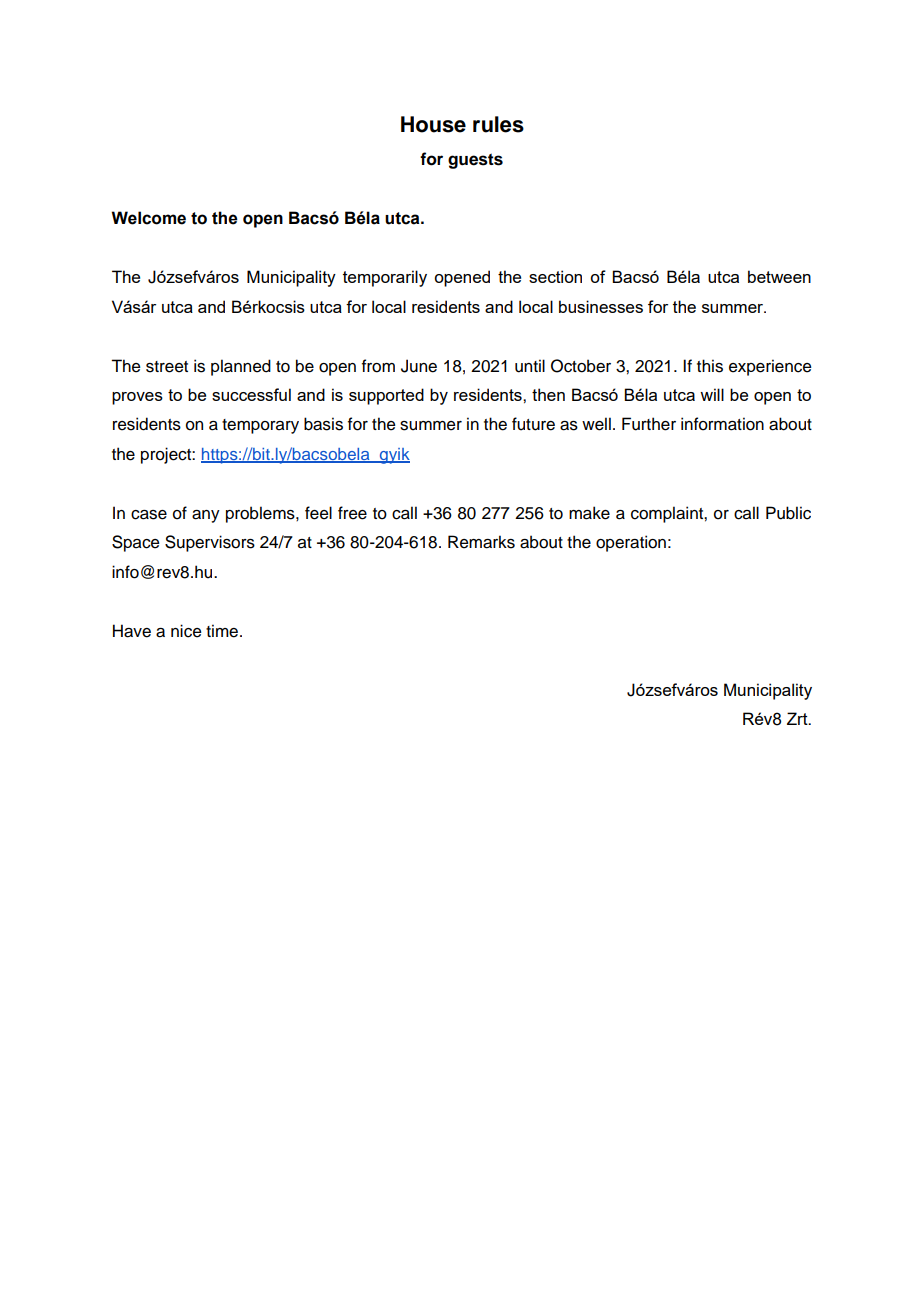 The width and height of the screenshot is (924, 1307). Describe the element at coordinates (241, 367) in the screenshot. I see `planned` at that location.
